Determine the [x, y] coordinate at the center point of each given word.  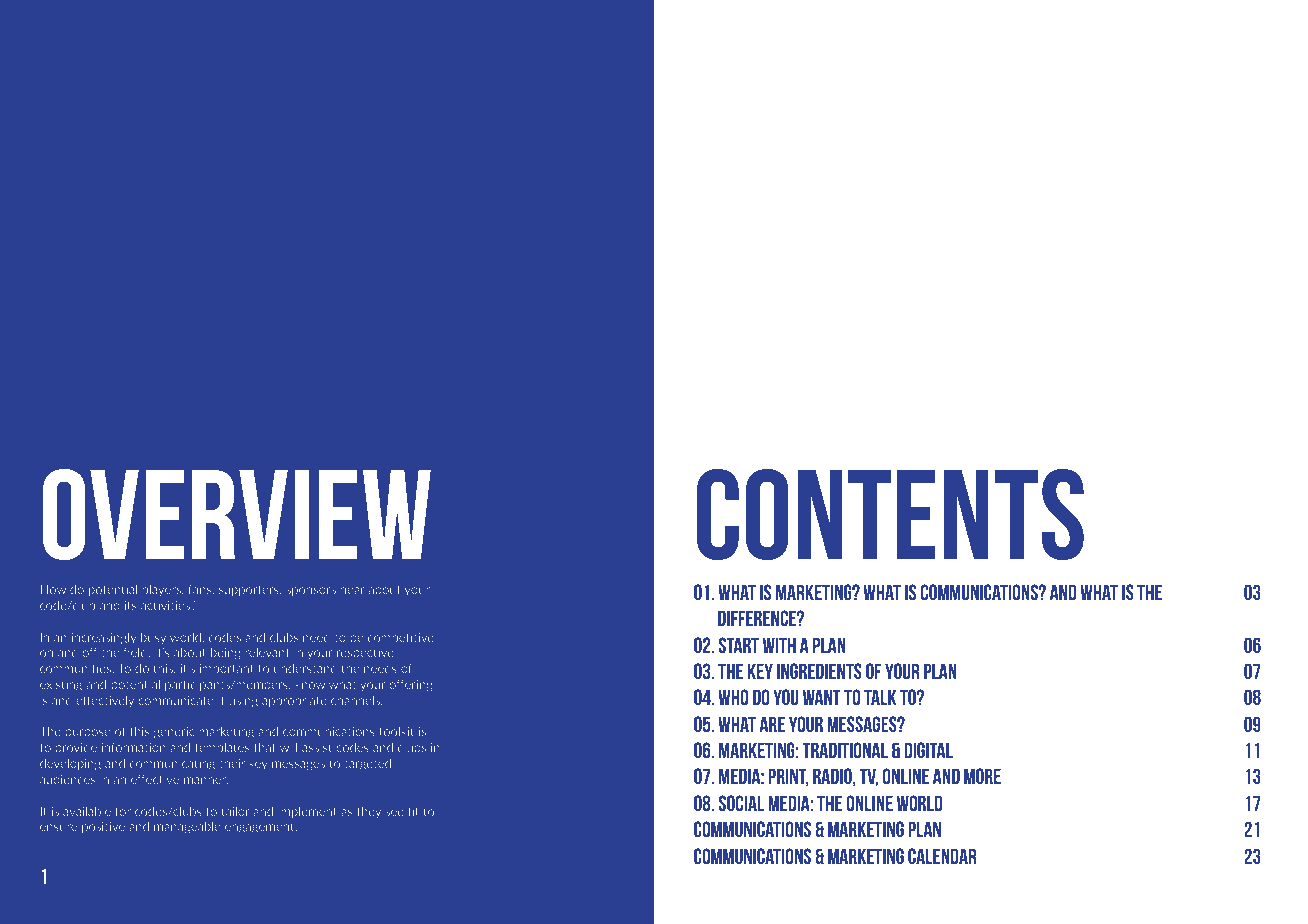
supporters [250, 590]
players [163, 590]
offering [411, 685]
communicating [172, 764]
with [779, 645]
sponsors [311, 591]
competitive [401, 638]
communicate [176, 700]
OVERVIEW [237, 514]
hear [353, 589]
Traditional [845, 750]
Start [739, 645]
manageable [187, 827]
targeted [368, 764]
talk [880, 697]
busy [153, 638]
